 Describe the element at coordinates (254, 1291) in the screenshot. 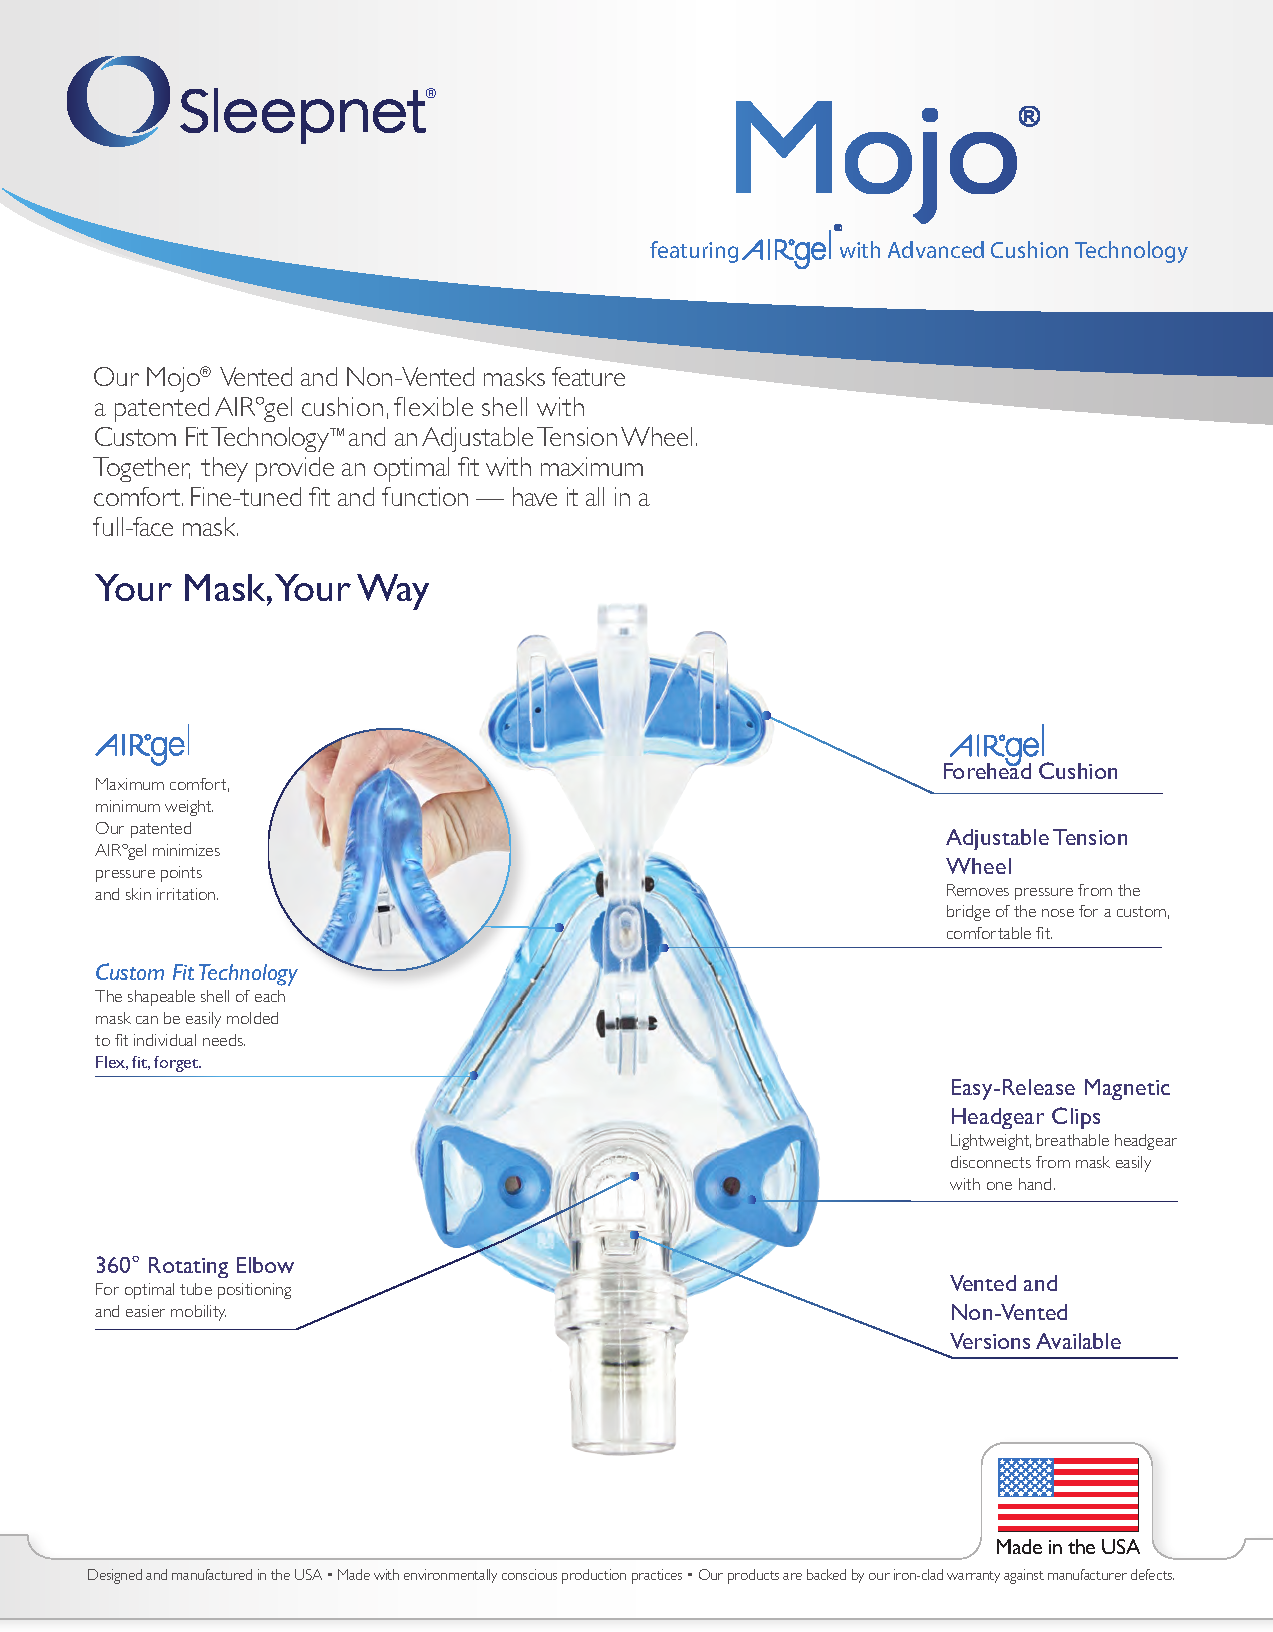

I see `positioning` at that location.
